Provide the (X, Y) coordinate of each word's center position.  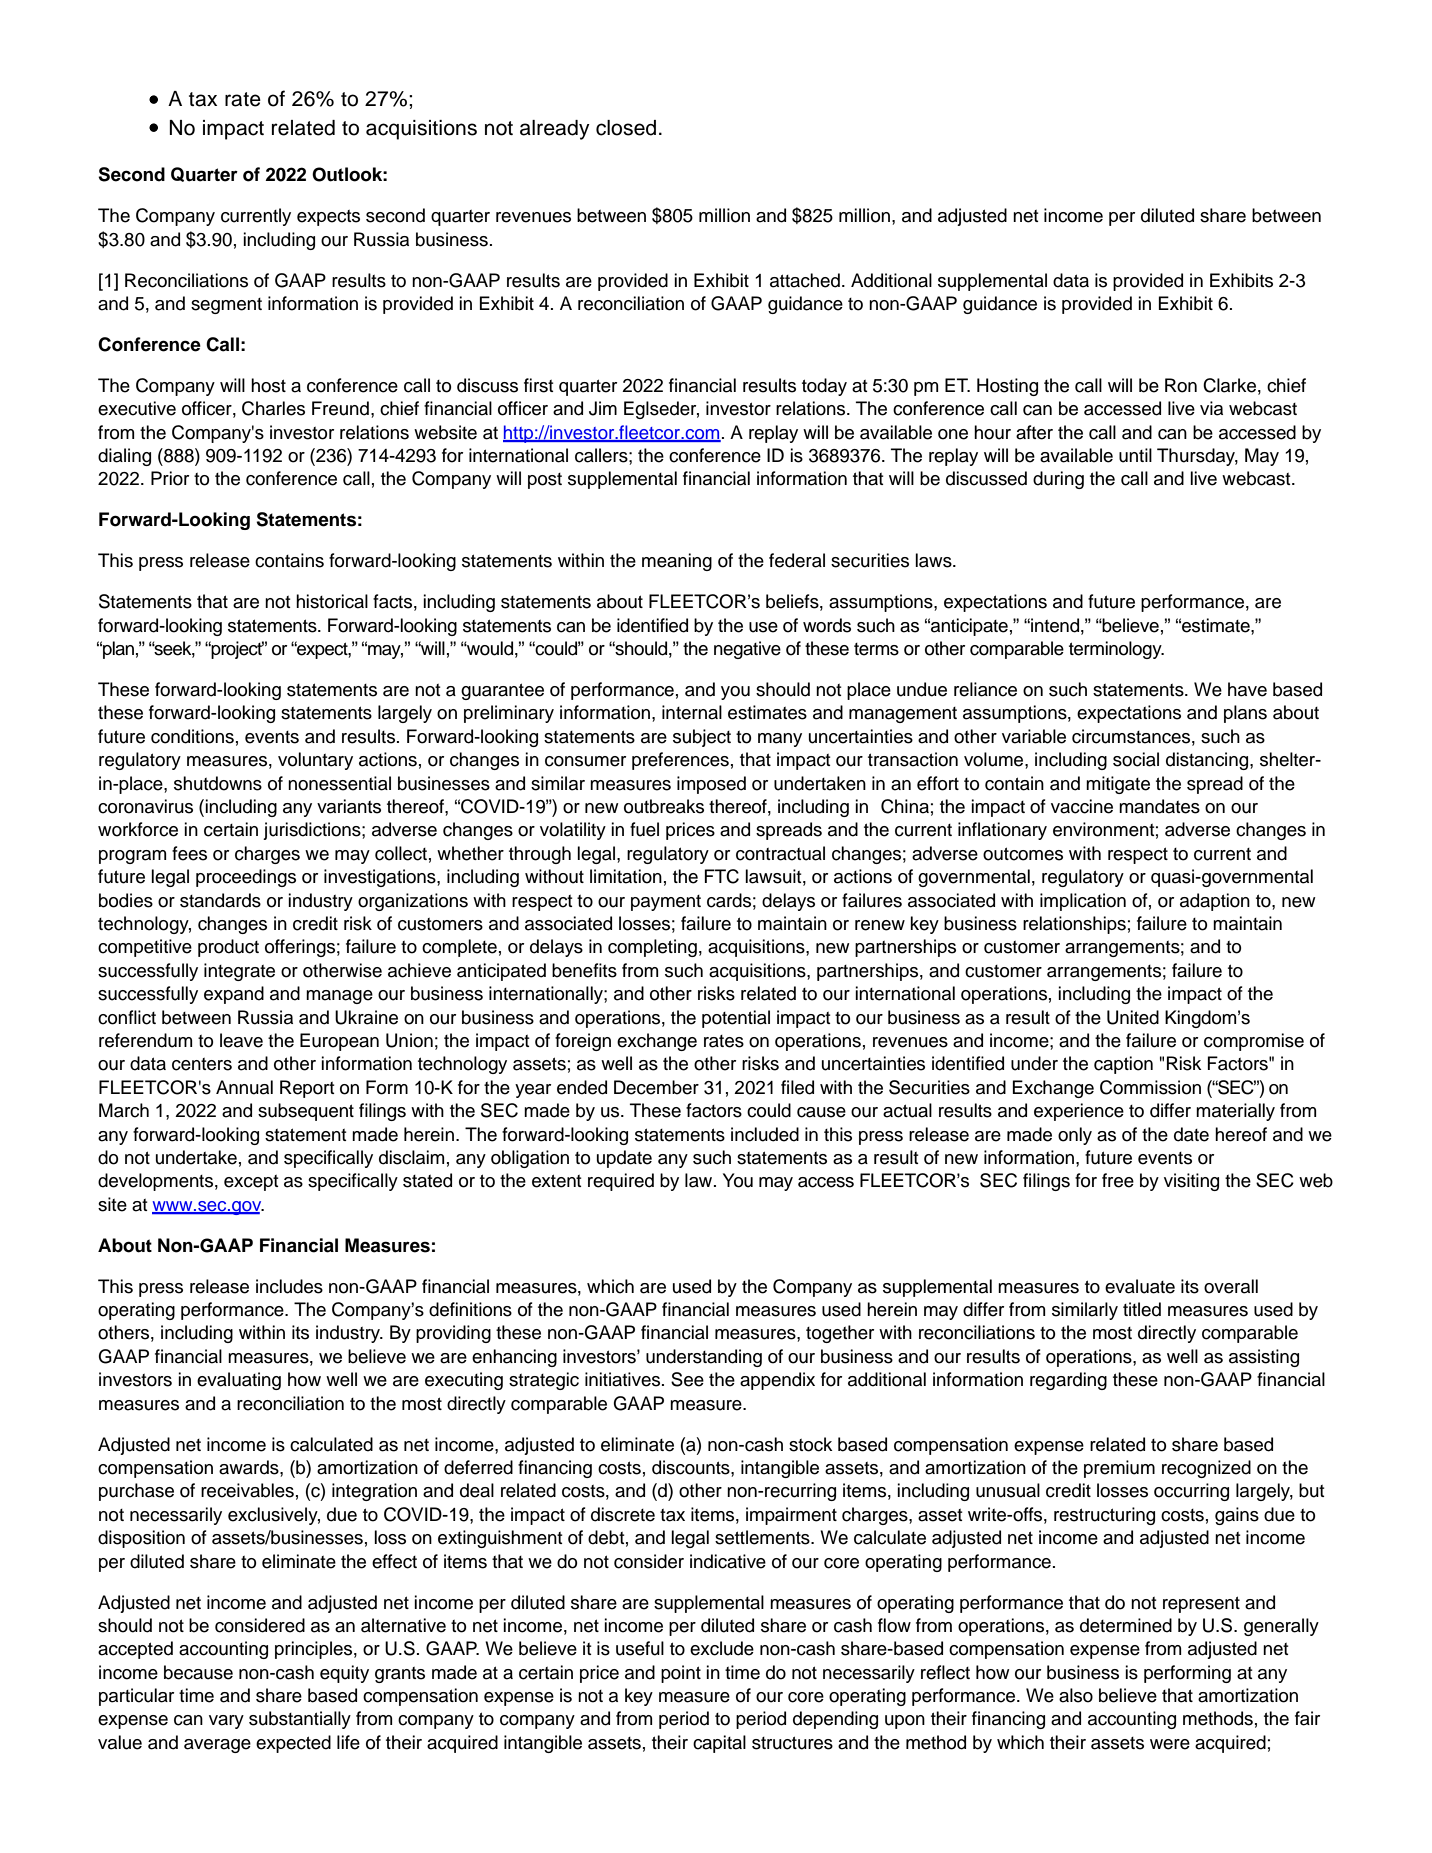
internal (692, 712)
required (621, 1182)
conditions (192, 736)
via (1211, 408)
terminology (1116, 650)
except (251, 1183)
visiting (1191, 1182)
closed (626, 128)
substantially (300, 1720)
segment (226, 306)
